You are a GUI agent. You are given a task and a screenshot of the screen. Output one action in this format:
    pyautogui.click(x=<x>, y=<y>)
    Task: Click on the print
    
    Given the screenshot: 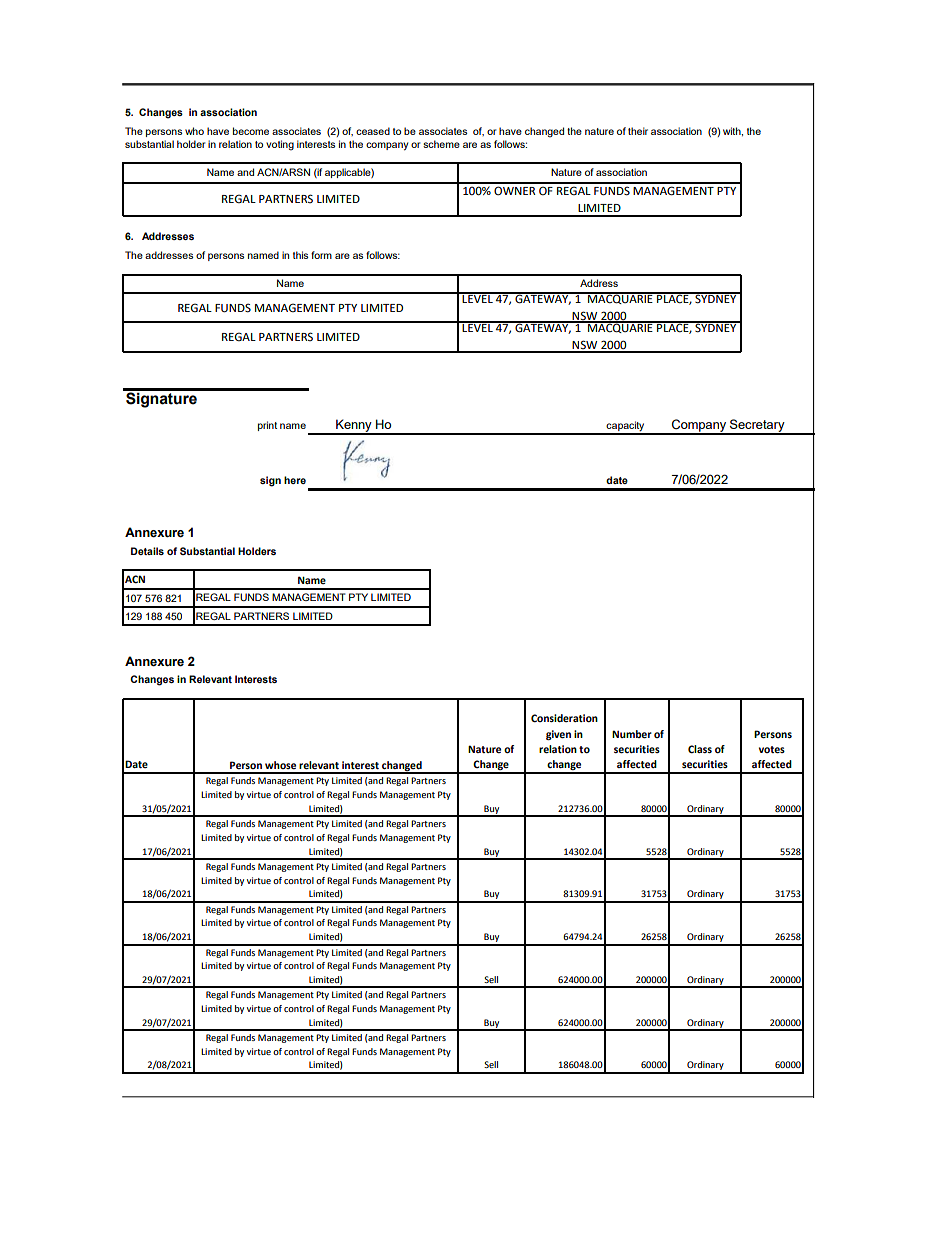 What is the action you would take?
    pyautogui.click(x=267, y=426)
